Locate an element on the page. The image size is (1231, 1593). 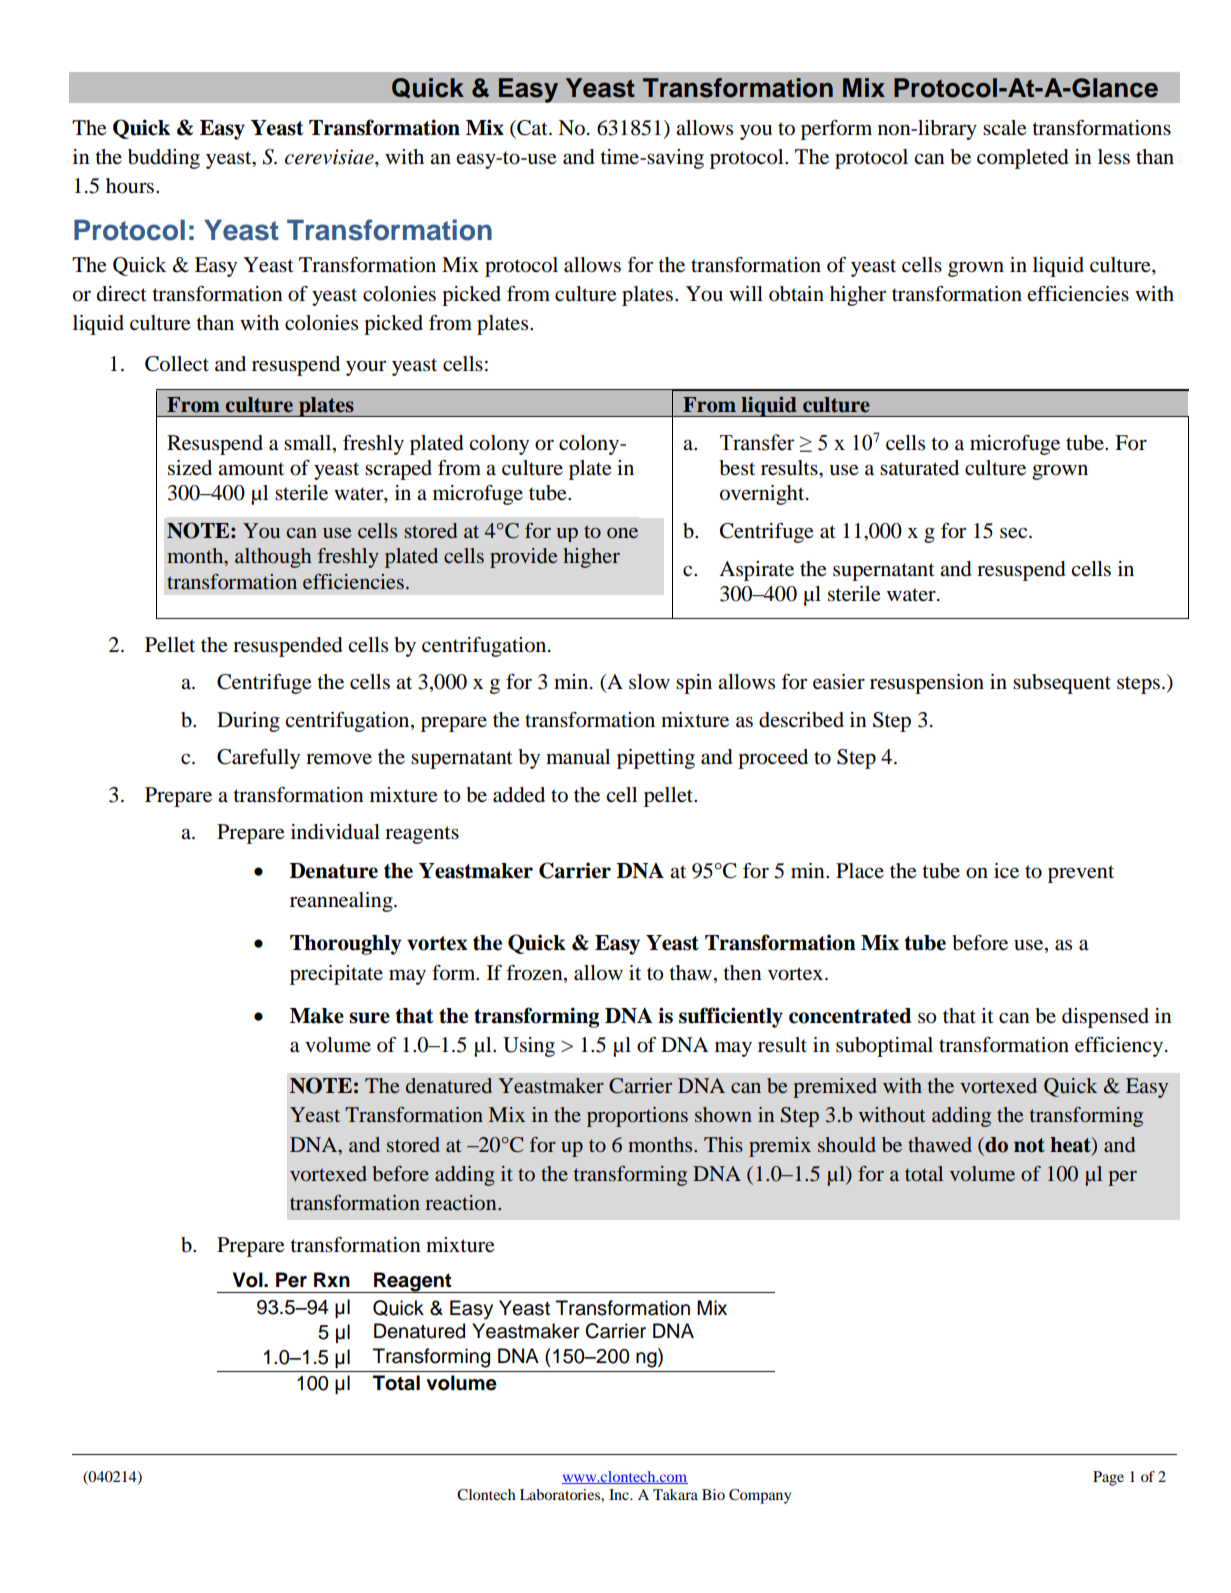
budding is located at coordinates (164, 159).
